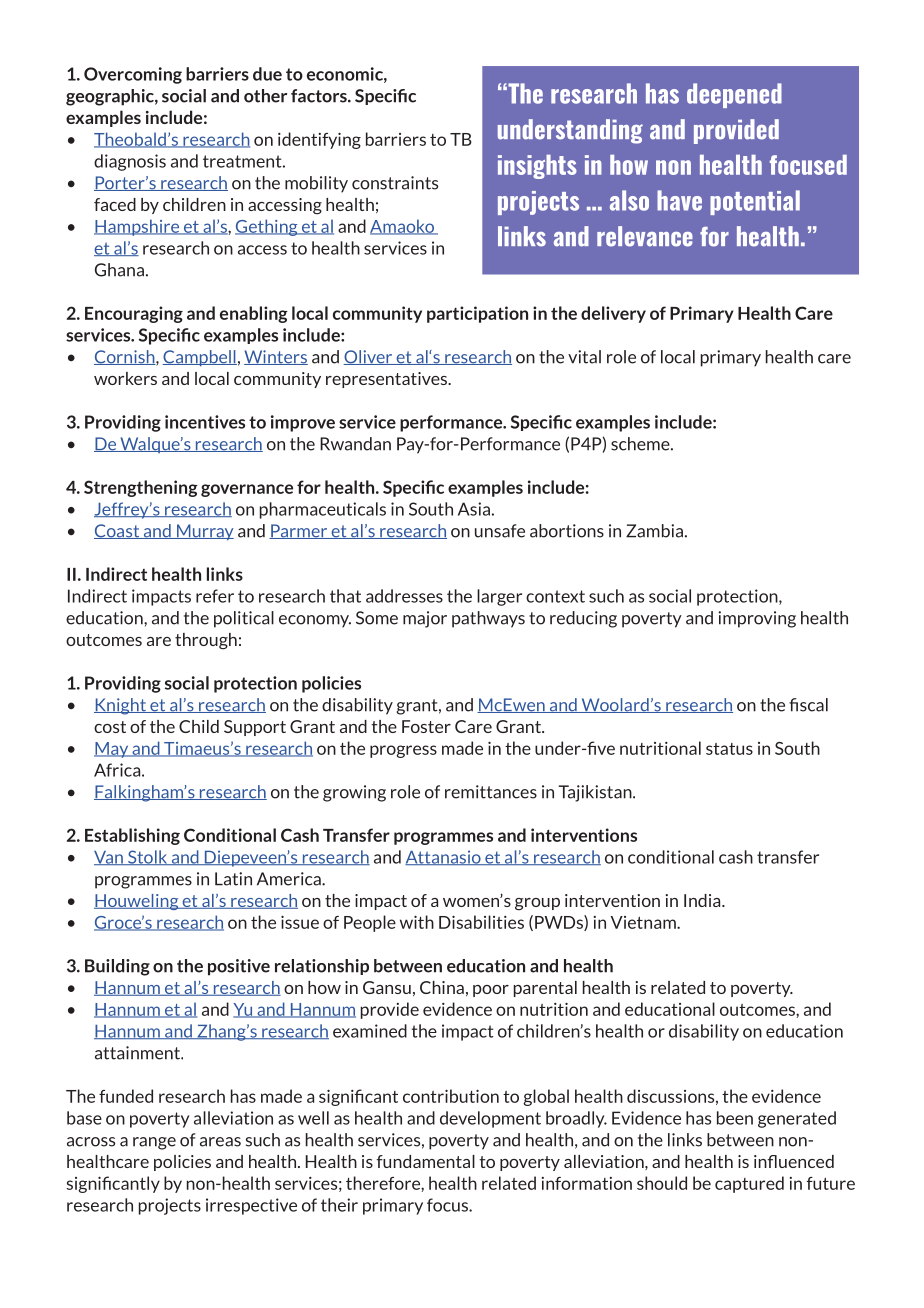 The width and height of the screenshot is (924, 1308). I want to click on deepened, so click(734, 95).
